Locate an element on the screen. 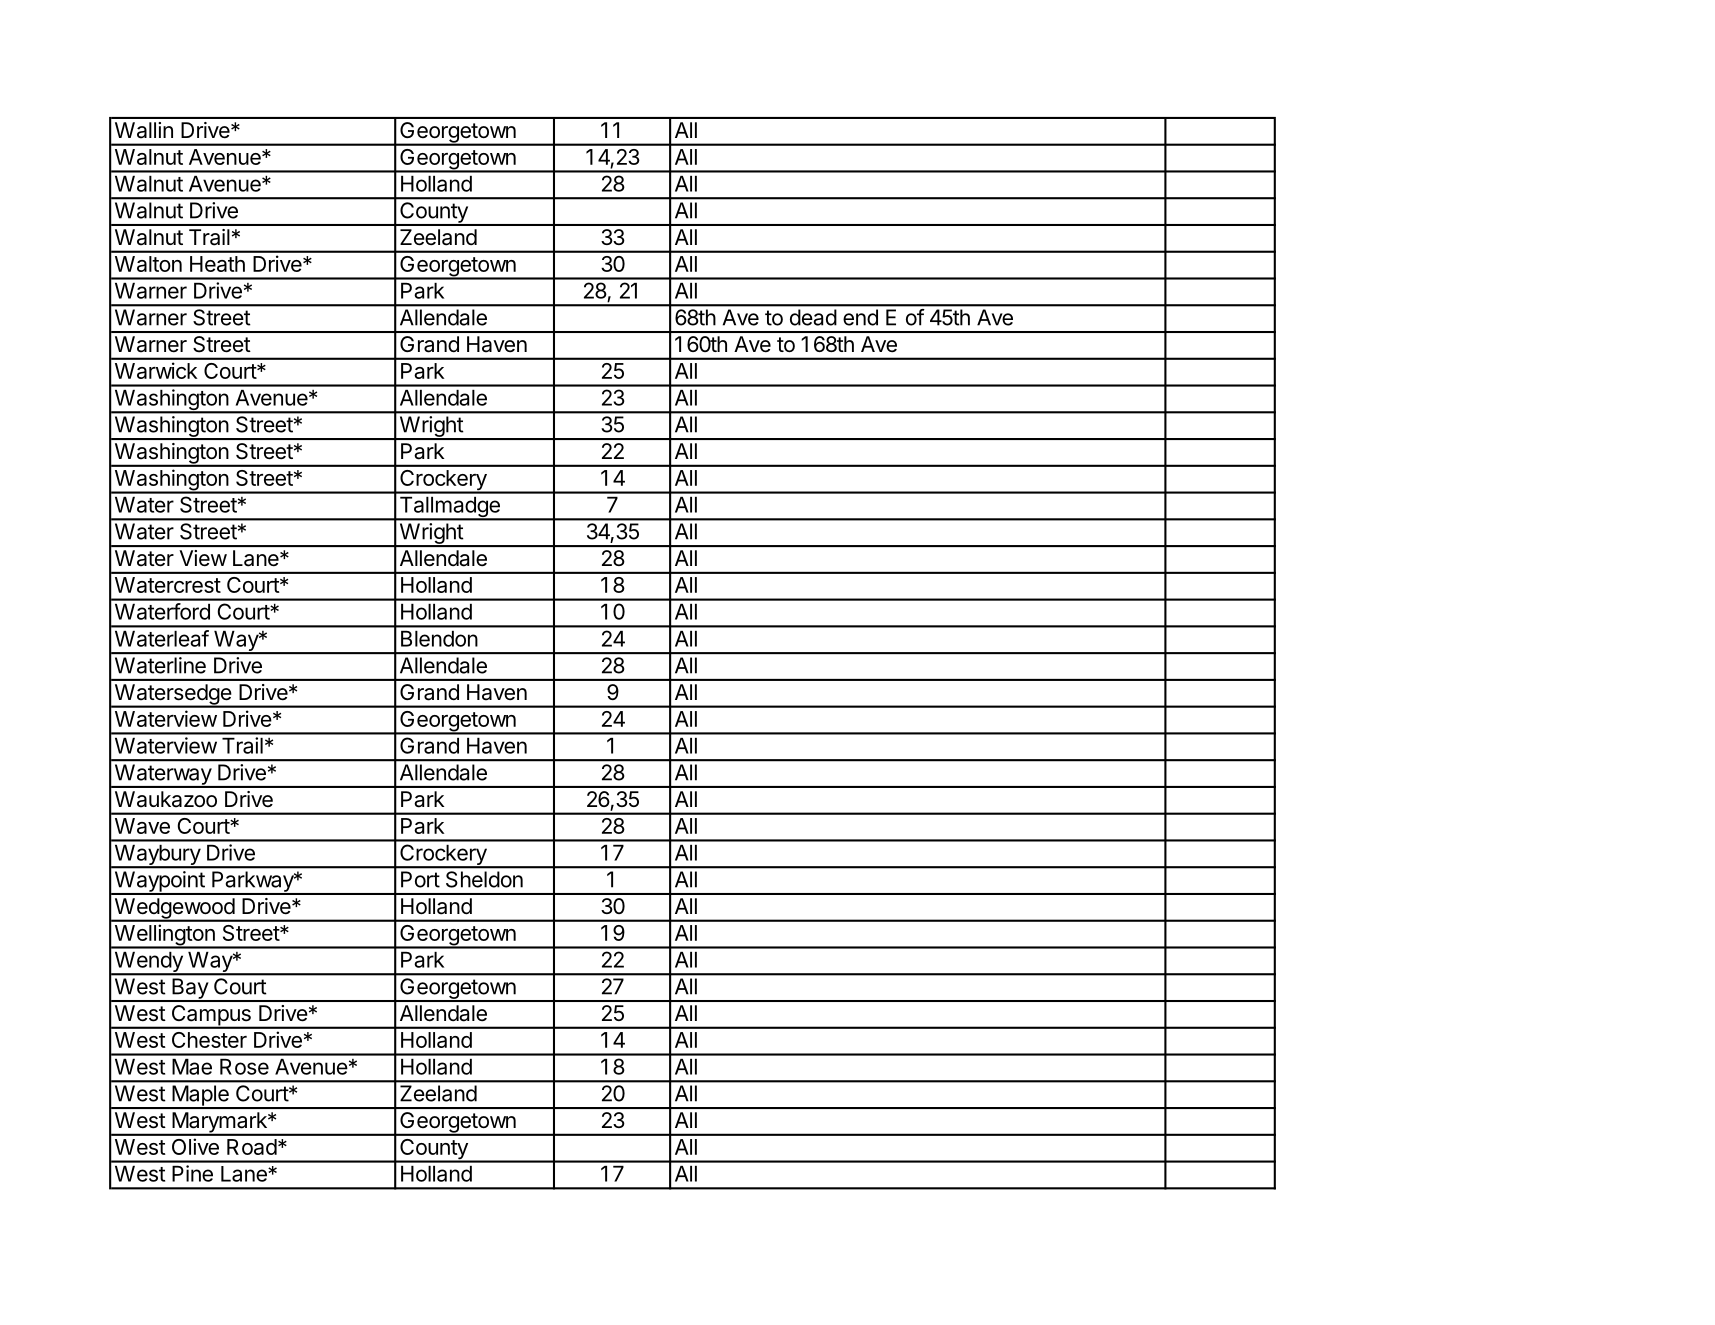 Image resolution: width=1715 pixels, height=1325 pixels. Sheldon is located at coordinates (484, 879).
